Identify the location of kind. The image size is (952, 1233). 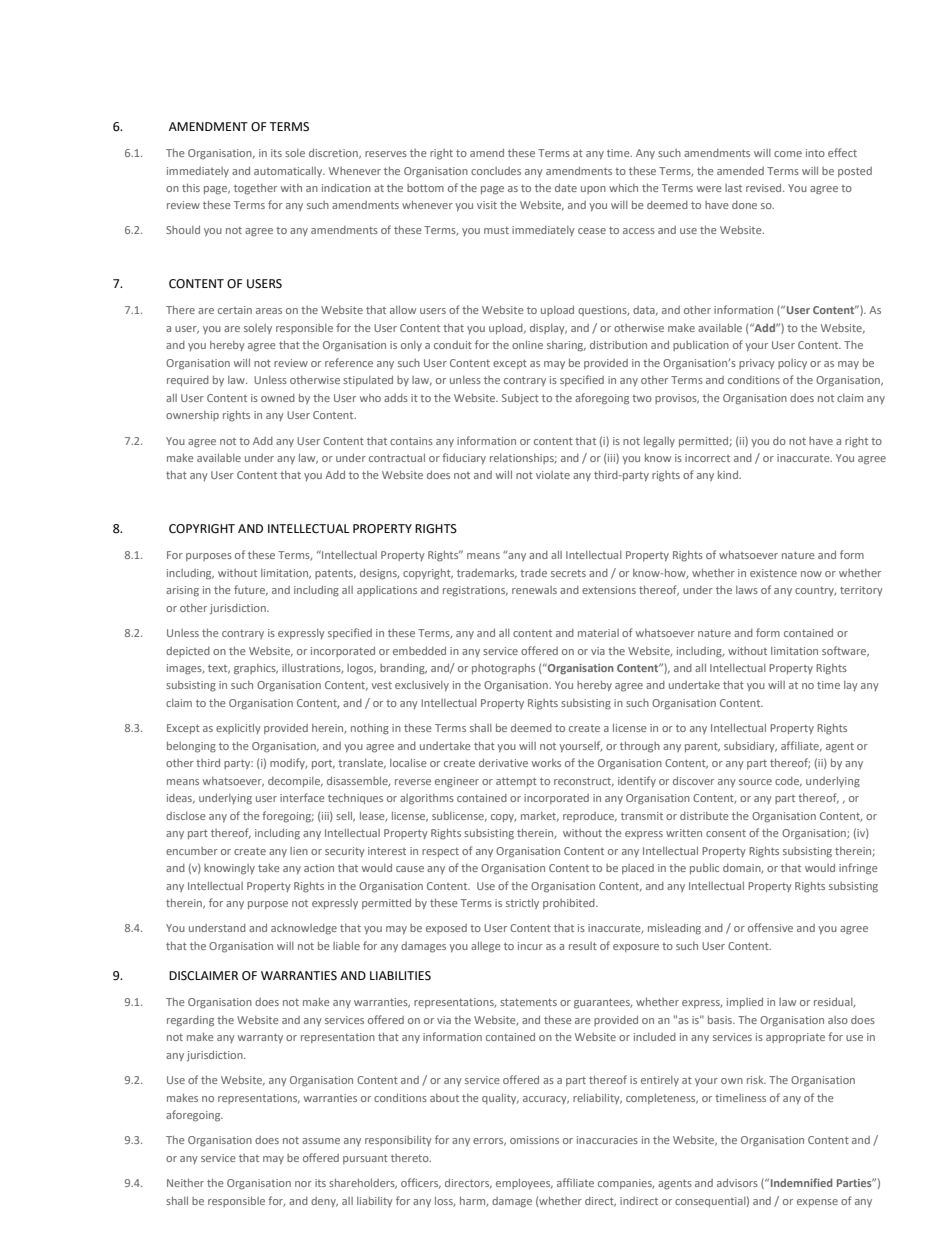
(729, 474).
